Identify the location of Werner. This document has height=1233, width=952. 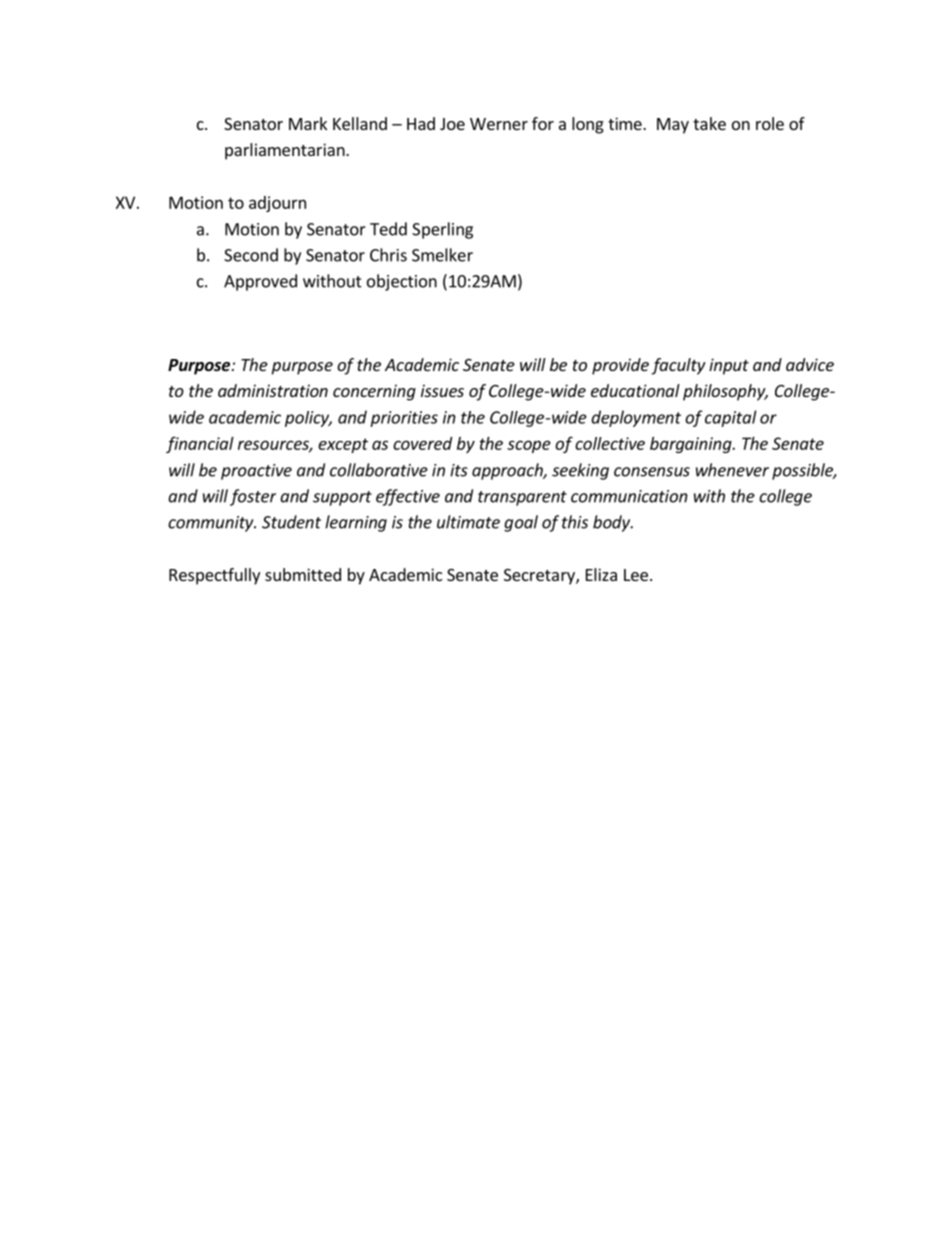
(499, 124).
